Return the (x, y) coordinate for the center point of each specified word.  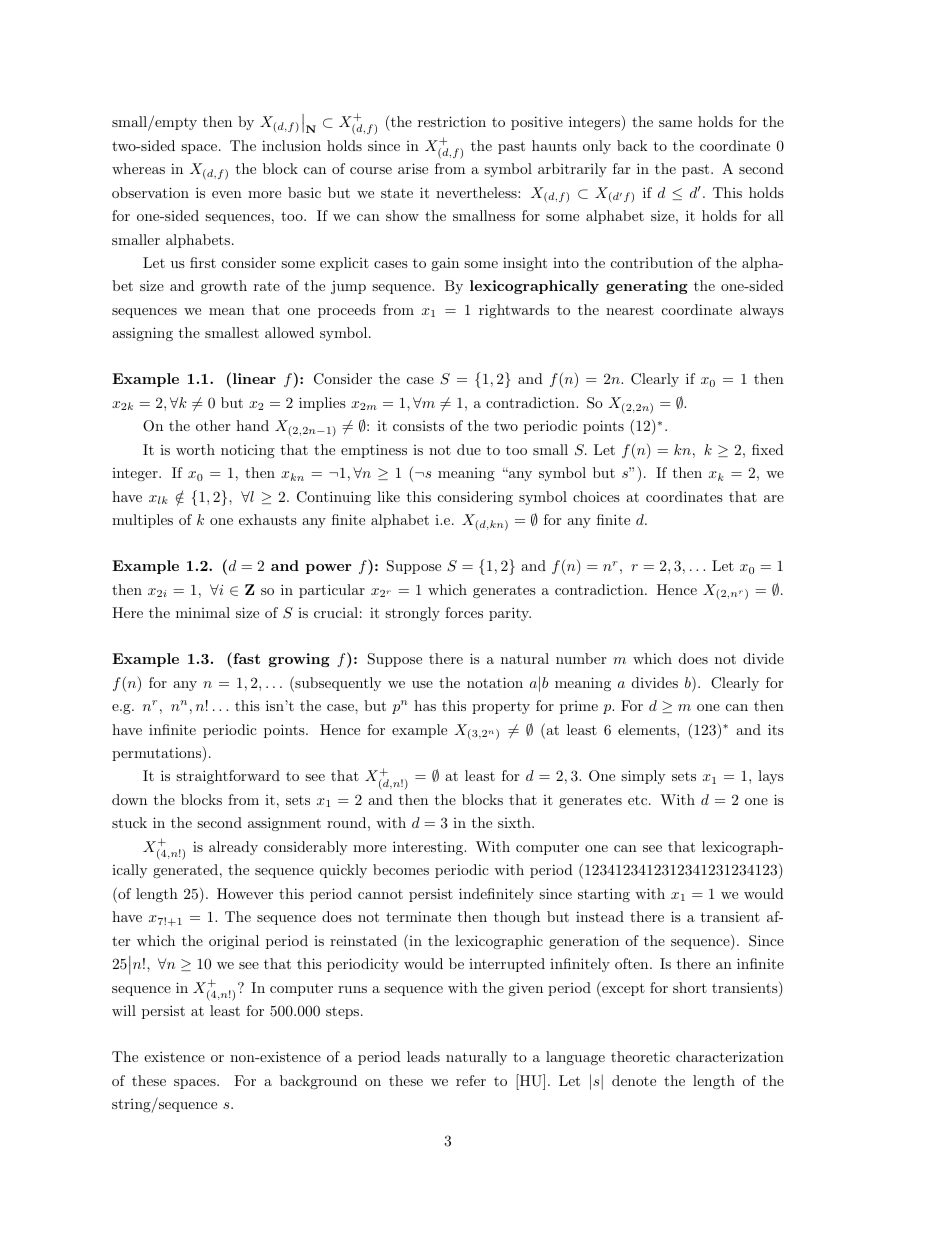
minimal (203, 612)
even (227, 194)
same (675, 123)
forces (464, 612)
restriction (452, 121)
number (581, 658)
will (124, 1010)
